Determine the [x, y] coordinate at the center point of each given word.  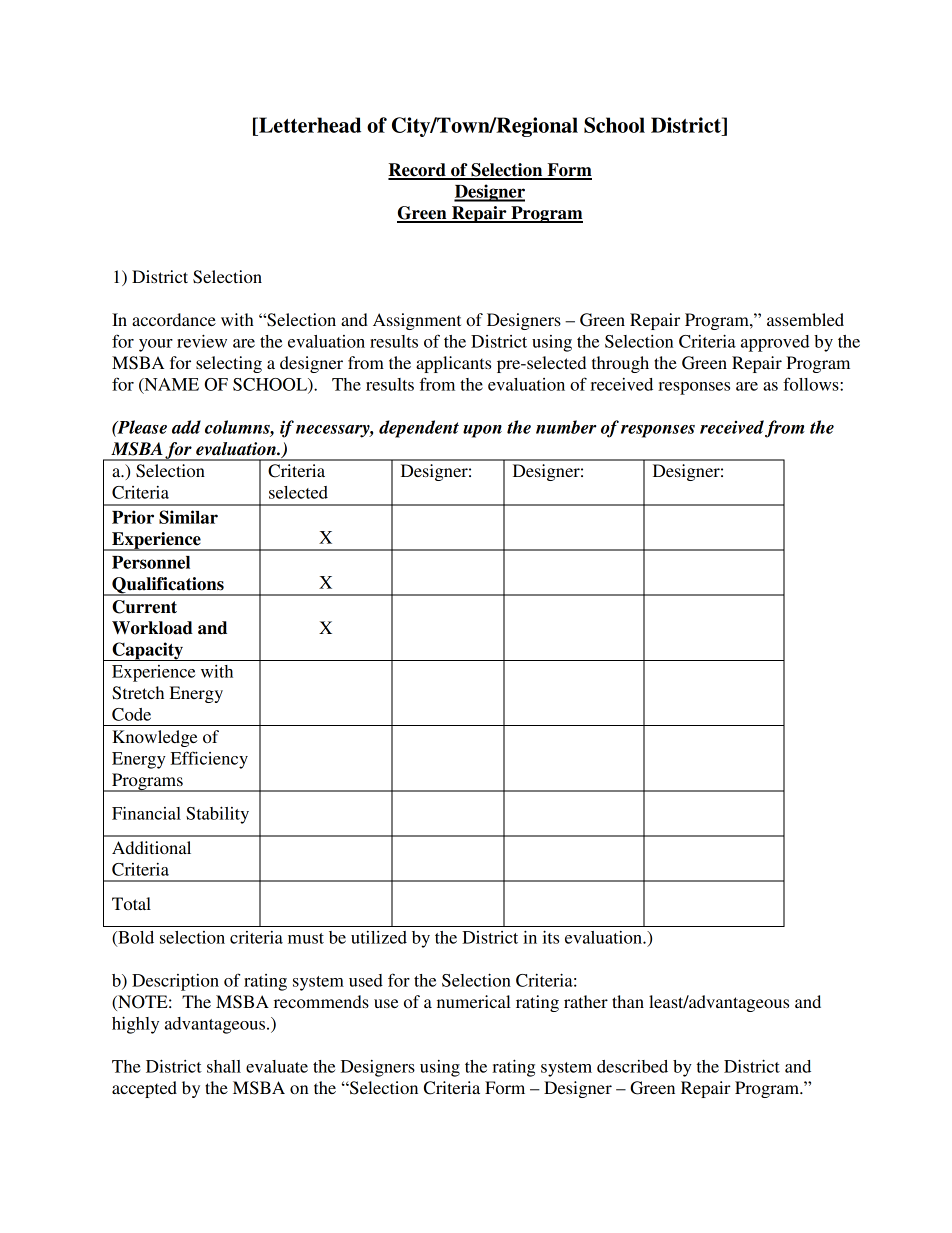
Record [418, 171]
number [566, 427]
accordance [174, 319]
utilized [379, 937]
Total [131, 903]
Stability [217, 815]
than [628, 1001]
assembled [805, 319]
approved [775, 343]
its [551, 937]
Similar [188, 517]
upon [482, 431]
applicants [453, 364]
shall [224, 1066]
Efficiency [209, 760]
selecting [229, 364]
